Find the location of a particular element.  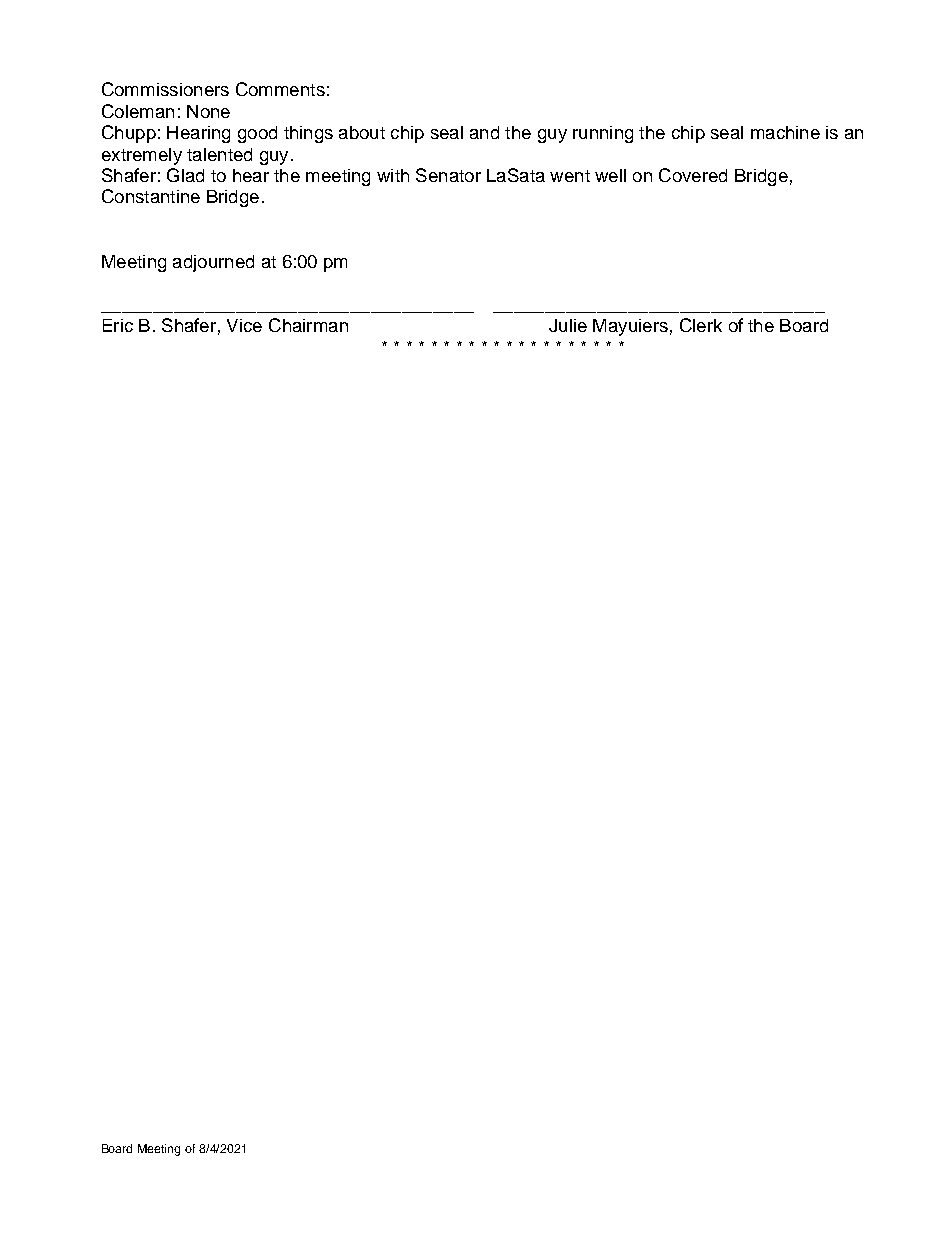

Constantine is located at coordinates (151, 196).
